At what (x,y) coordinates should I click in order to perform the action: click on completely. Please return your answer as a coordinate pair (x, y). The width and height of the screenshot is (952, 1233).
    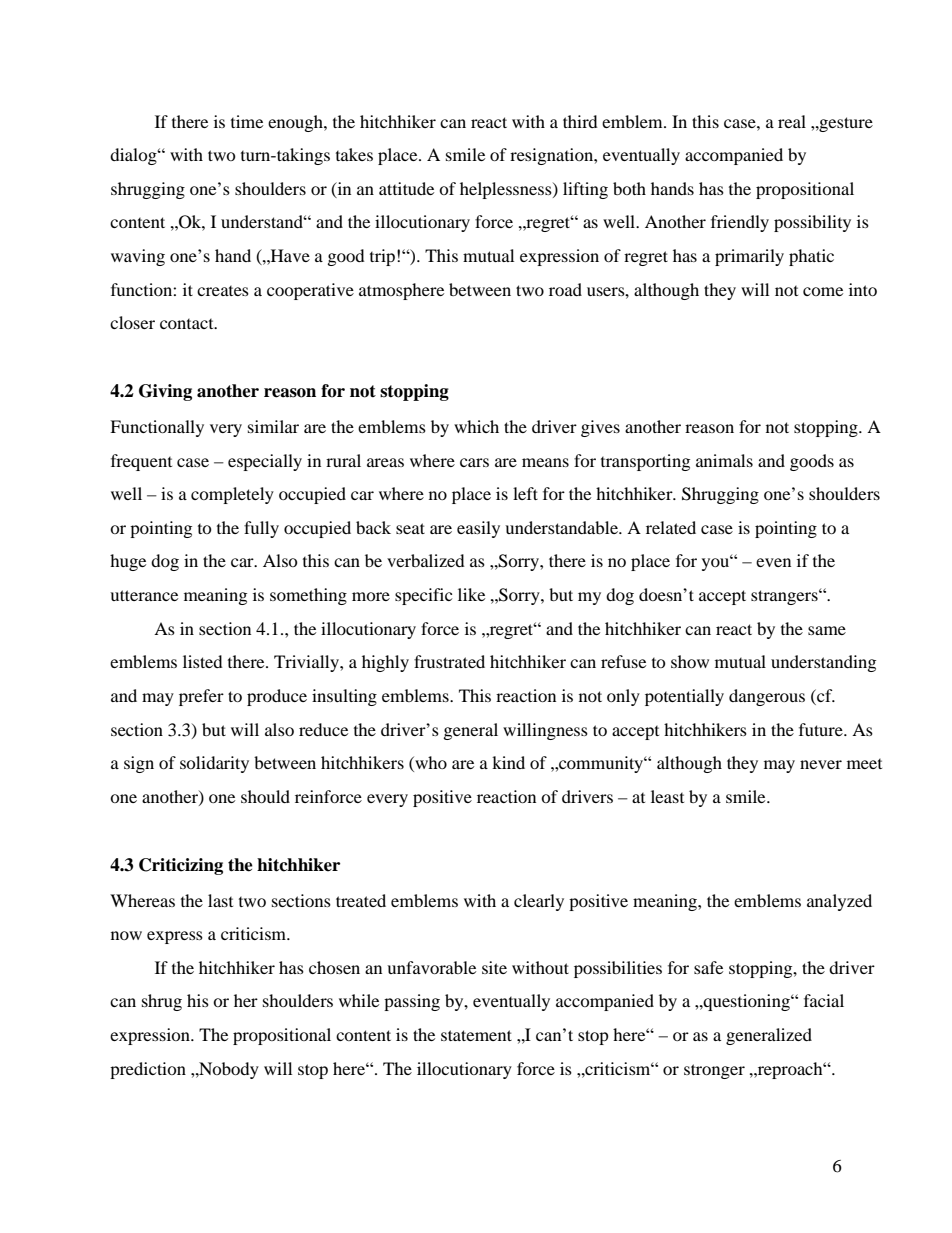
    Looking at the image, I should click on (232, 495).
